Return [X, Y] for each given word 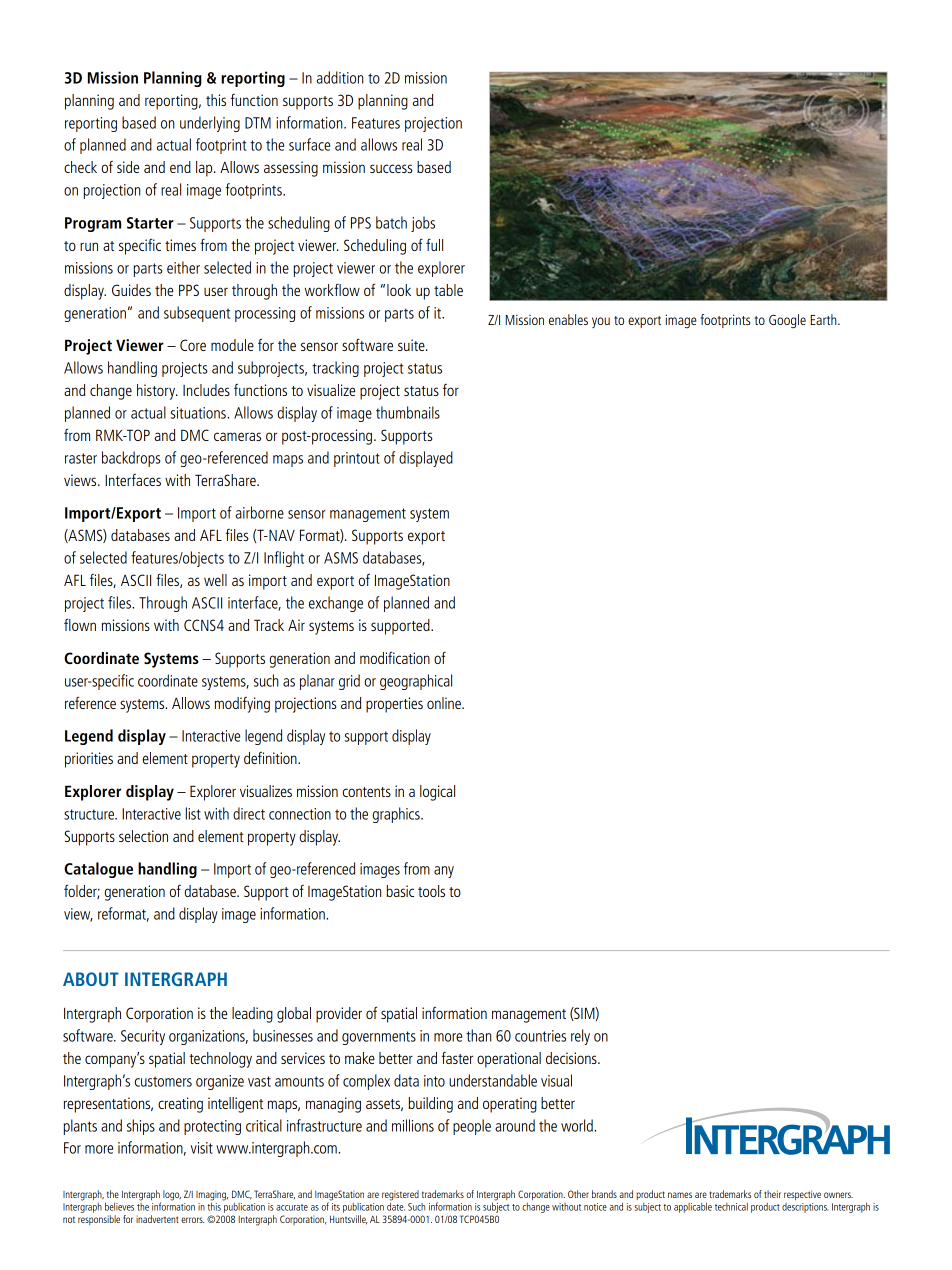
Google [787, 321]
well [215, 580]
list [193, 813]
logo [172, 1195]
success [391, 168]
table [448, 290]
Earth [824, 319]
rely [580, 1037]
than [478, 1035]
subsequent [197, 314]
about [91, 979]
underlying [210, 124]
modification [395, 657]
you [601, 322]
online [445, 703]
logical [437, 793]
